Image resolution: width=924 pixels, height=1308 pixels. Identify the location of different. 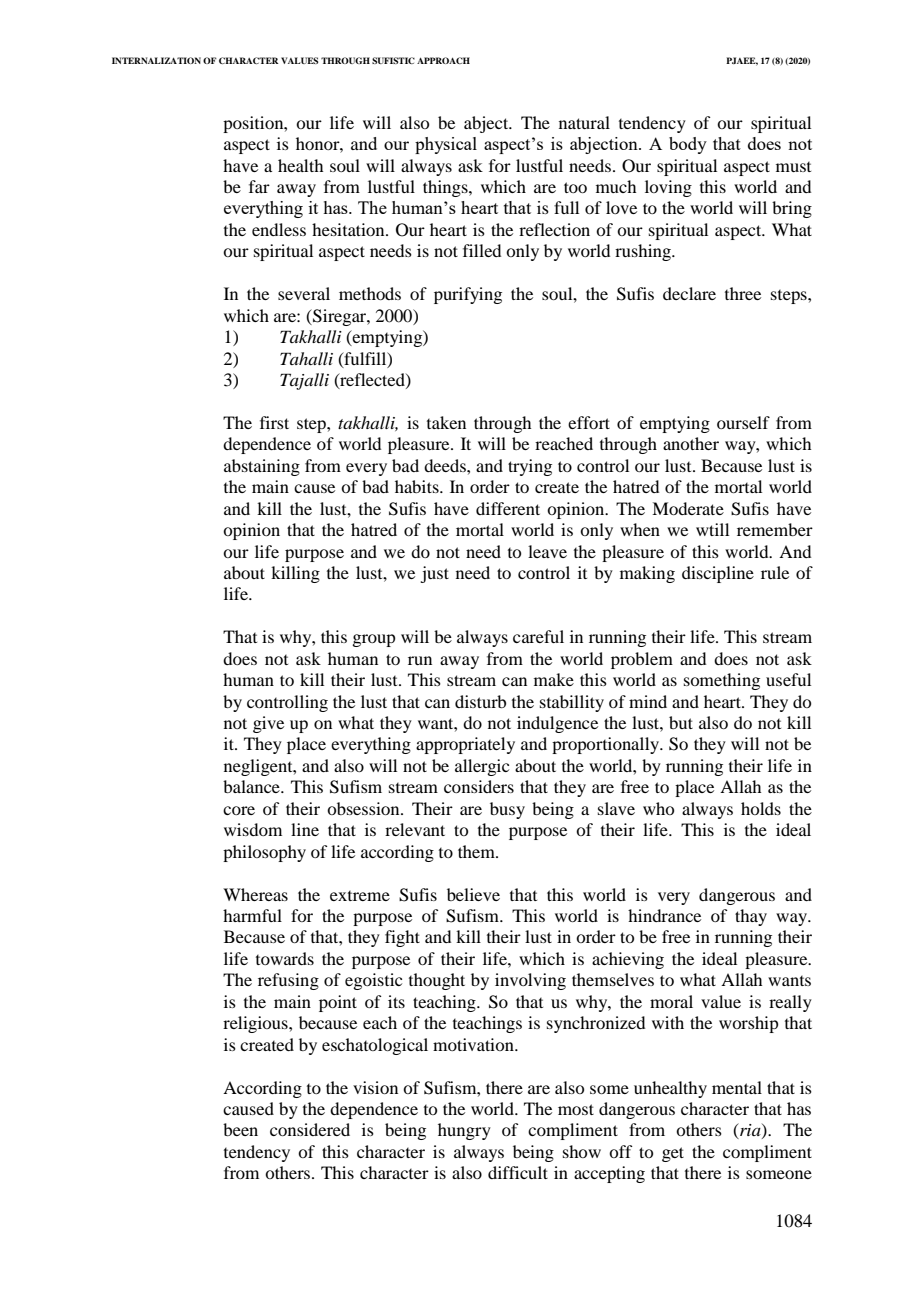
(508, 508).
